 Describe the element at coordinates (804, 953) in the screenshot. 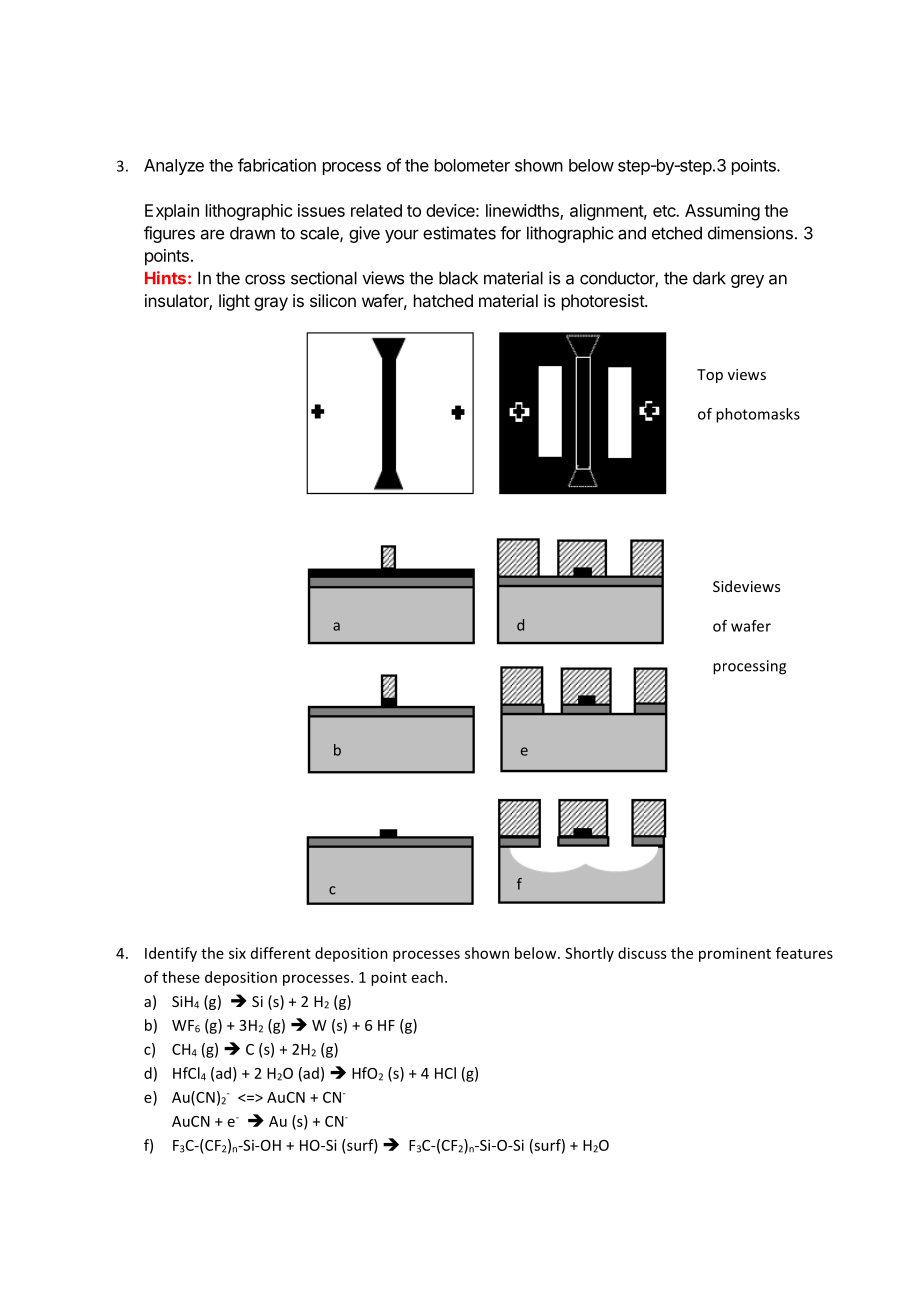

I see `features` at that location.
